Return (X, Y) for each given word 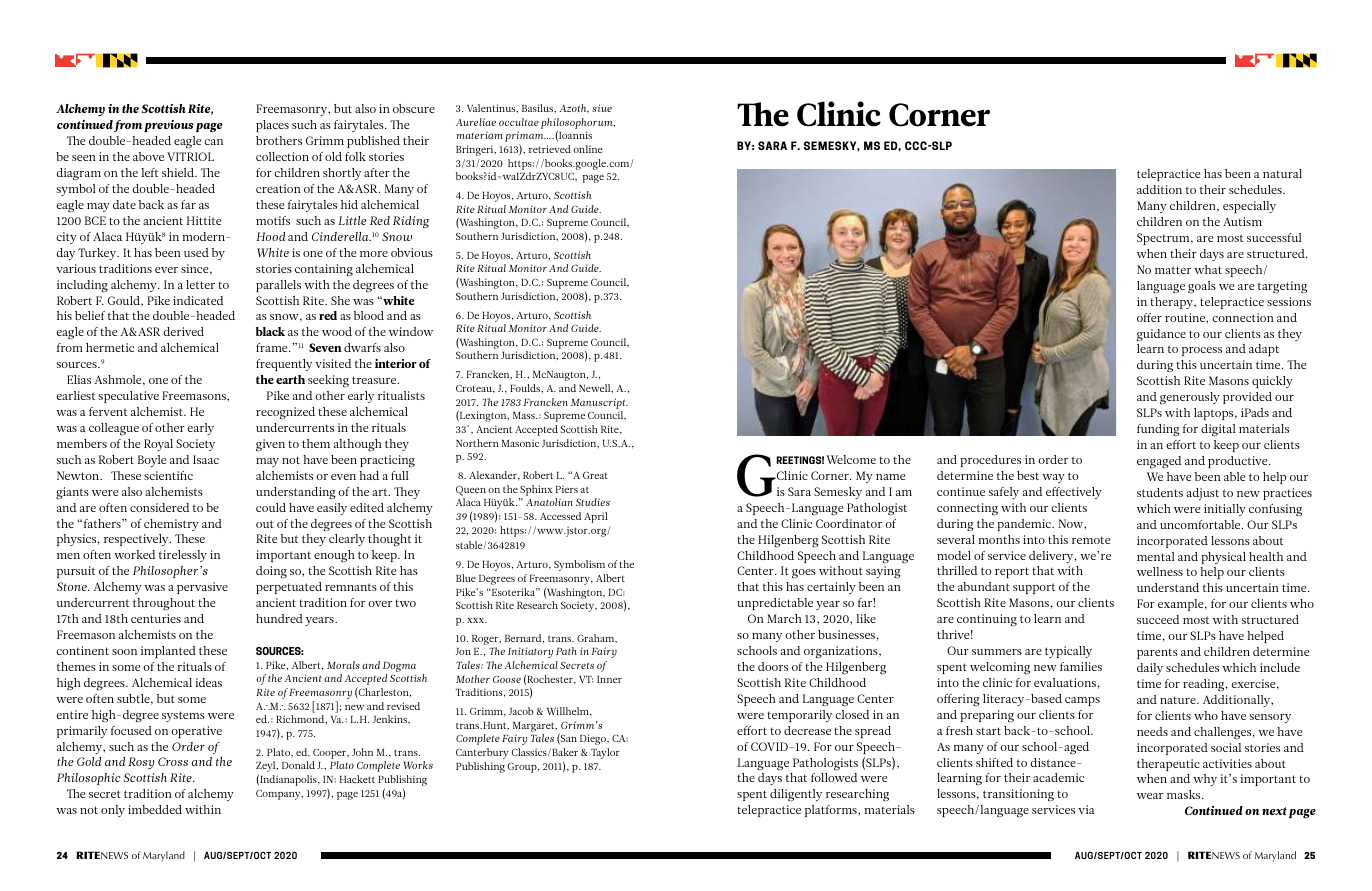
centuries (156, 618)
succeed (1158, 619)
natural (1282, 173)
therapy (1173, 303)
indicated (198, 300)
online (587, 149)
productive (1239, 462)
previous (169, 126)
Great (595, 475)
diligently (796, 795)
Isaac (206, 459)
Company (279, 794)
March (784, 618)
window (411, 331)
